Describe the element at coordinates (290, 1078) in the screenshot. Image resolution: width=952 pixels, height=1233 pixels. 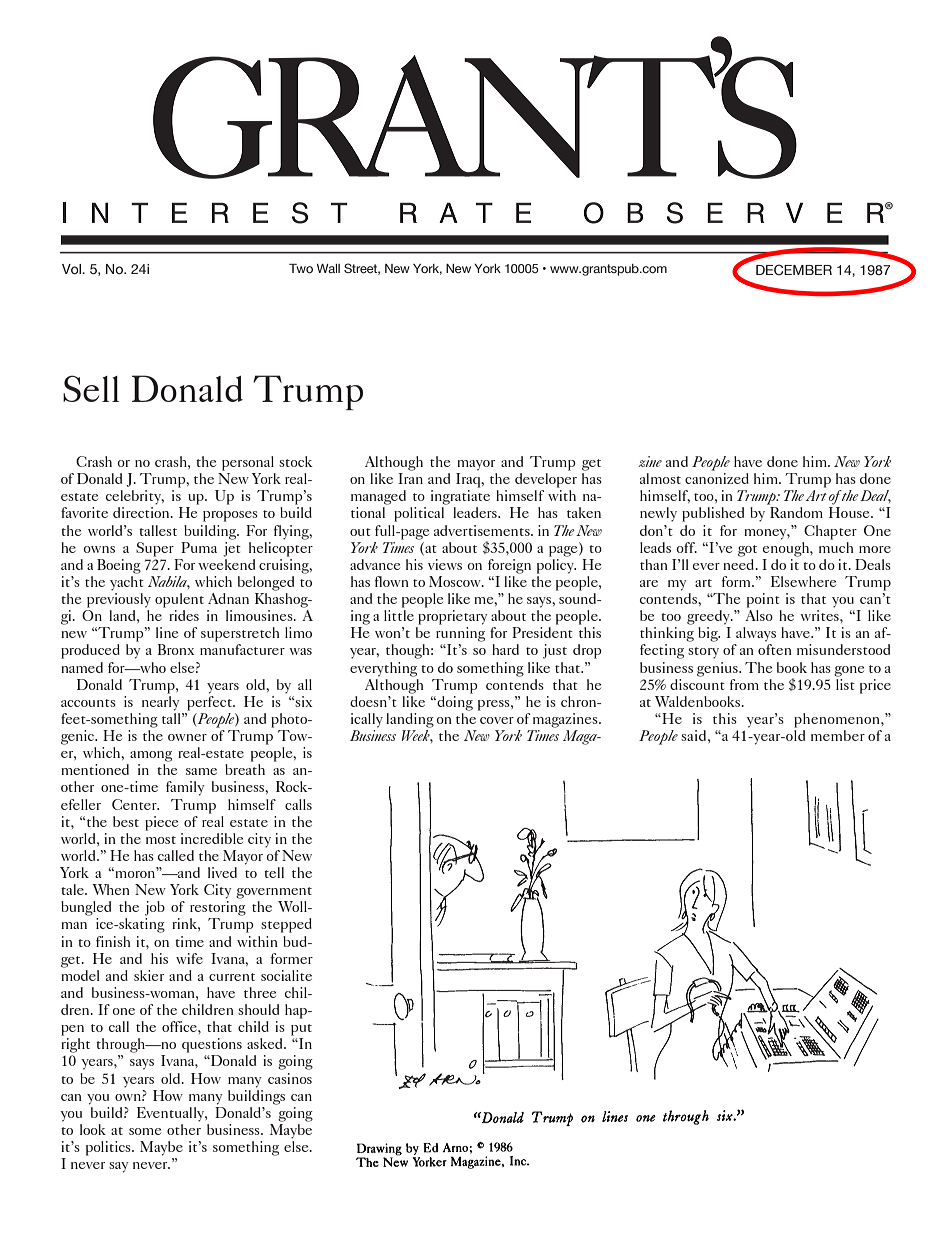
I see `casinos` at that location.
